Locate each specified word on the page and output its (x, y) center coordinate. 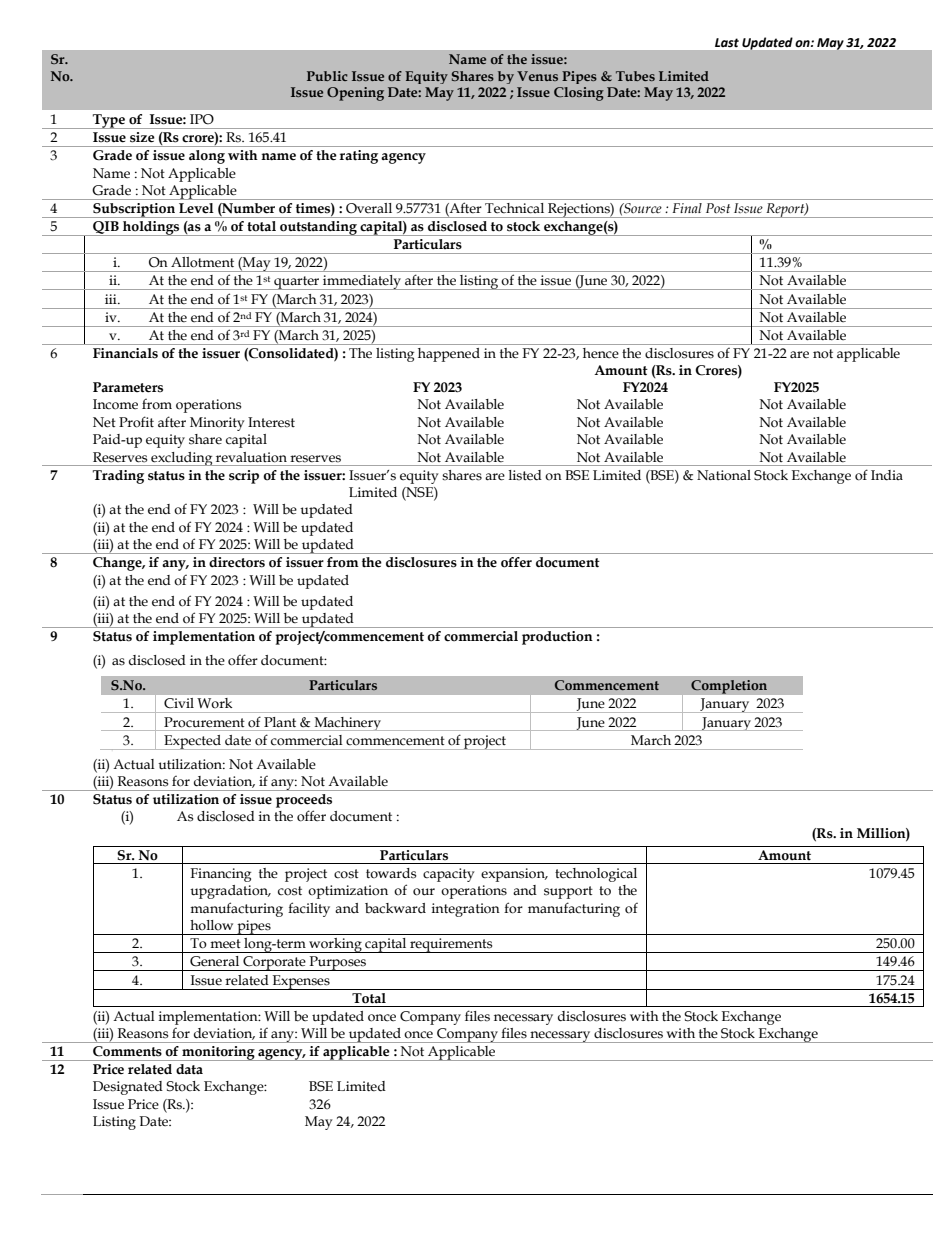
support (568, 892)
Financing (220, 875)
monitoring (218, 1053)
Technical (514, 208)
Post (718, 208)
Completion (729, 687)
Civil (179, 703)
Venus (537, 76)
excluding (182, 459)
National (724, 475)
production (557, 638)
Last (727, 42)
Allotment (202, 262)
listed (525, 475)
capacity (449, 875)
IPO (202, 119)
